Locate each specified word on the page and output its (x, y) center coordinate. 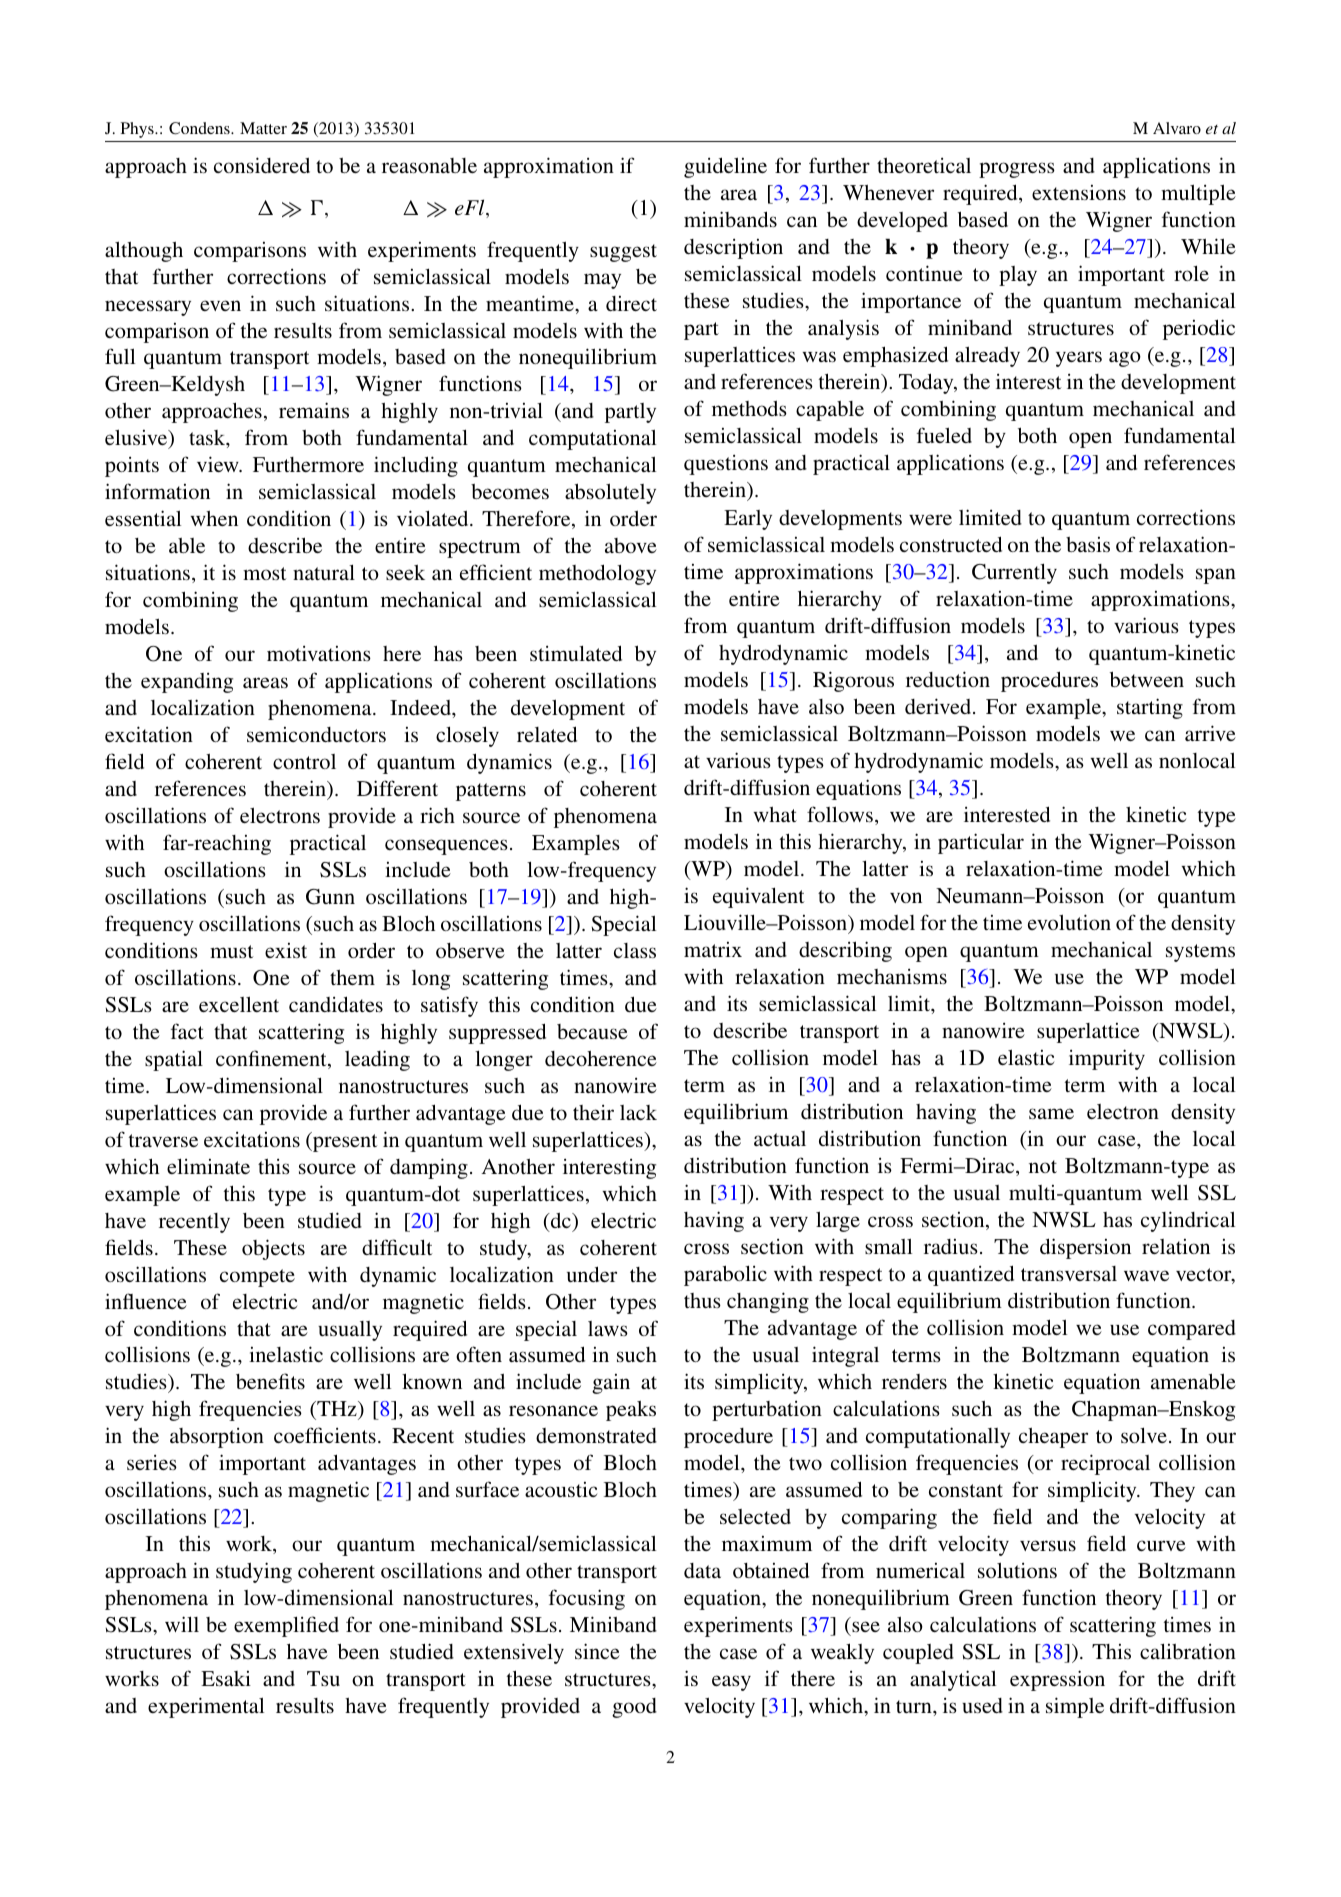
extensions (1079, 192)
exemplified (286, 1626)
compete (257, 1278)
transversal (1069, 1273)
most (265, 573)
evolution (1069, 922)
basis (1088, 544)
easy (731, 1683)
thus (702, 1300)
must (232, 951)
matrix (713, 949)
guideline (725, 167)
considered (262, 165)
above (631, 545)
